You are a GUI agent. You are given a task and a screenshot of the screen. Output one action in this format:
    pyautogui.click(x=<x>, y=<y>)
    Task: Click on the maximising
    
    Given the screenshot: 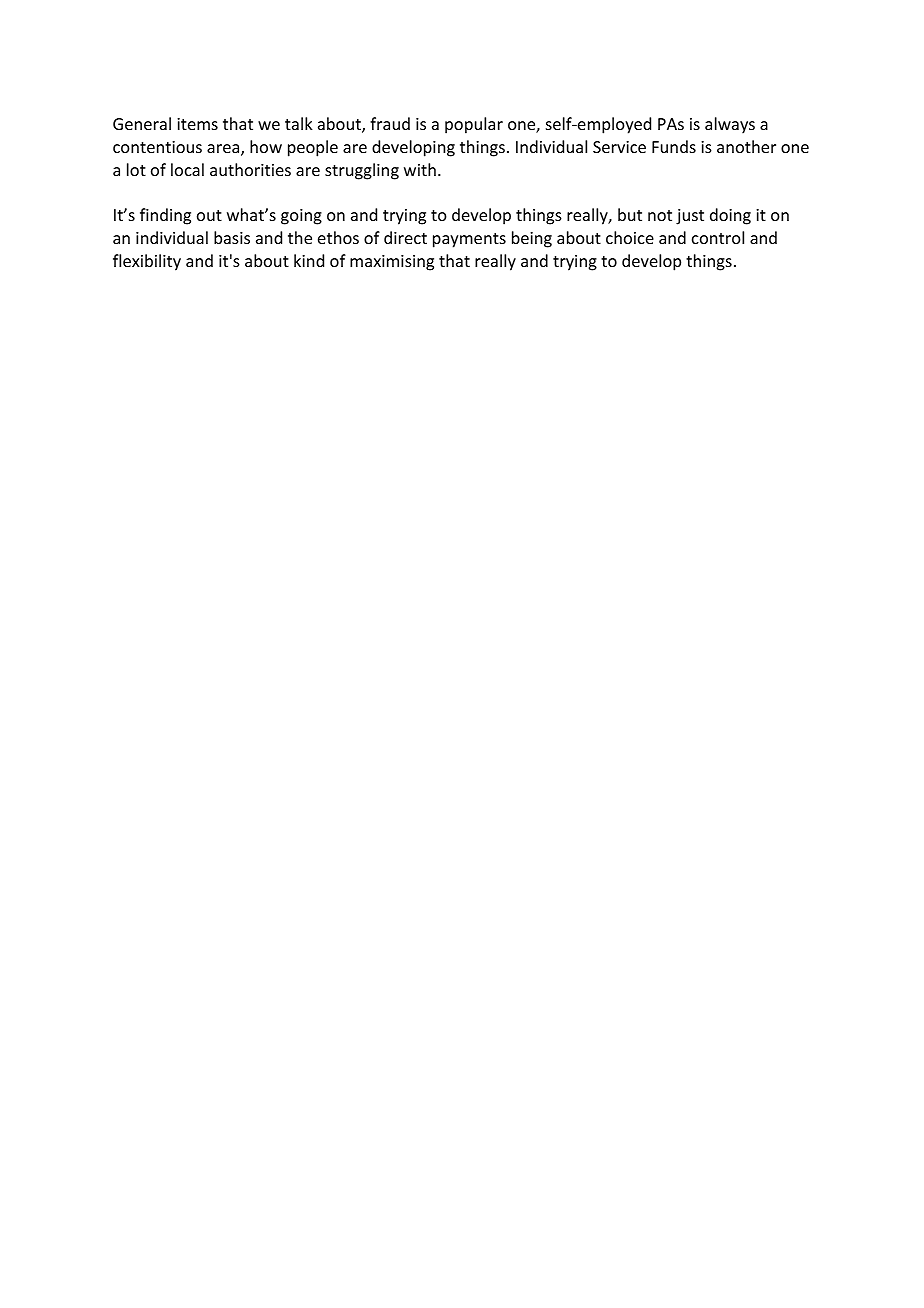 What is the action you would take?
    pyautogui.click(x=392, y=263)
